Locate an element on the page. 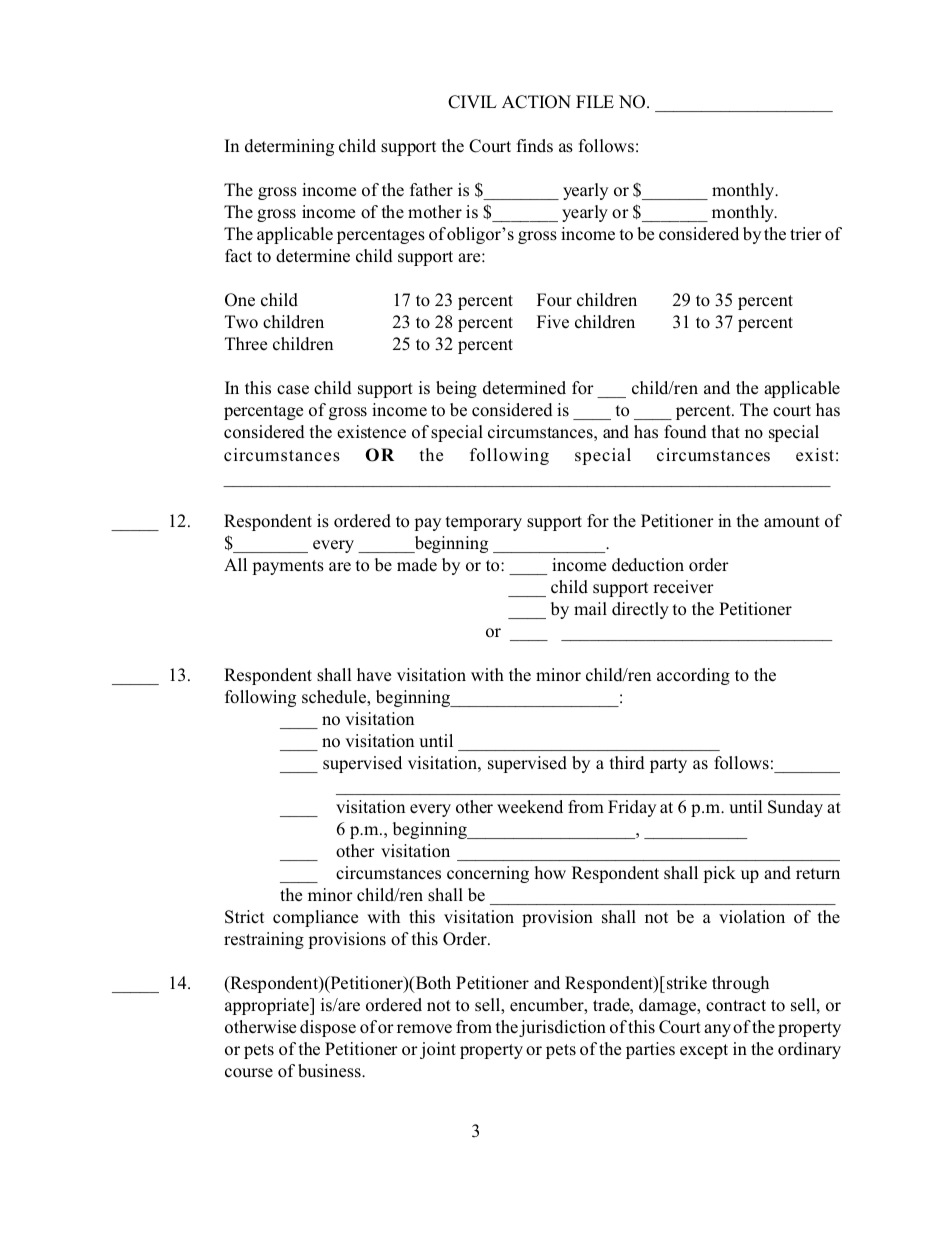  jurisdiction is located at coordinates (562, 1028).
